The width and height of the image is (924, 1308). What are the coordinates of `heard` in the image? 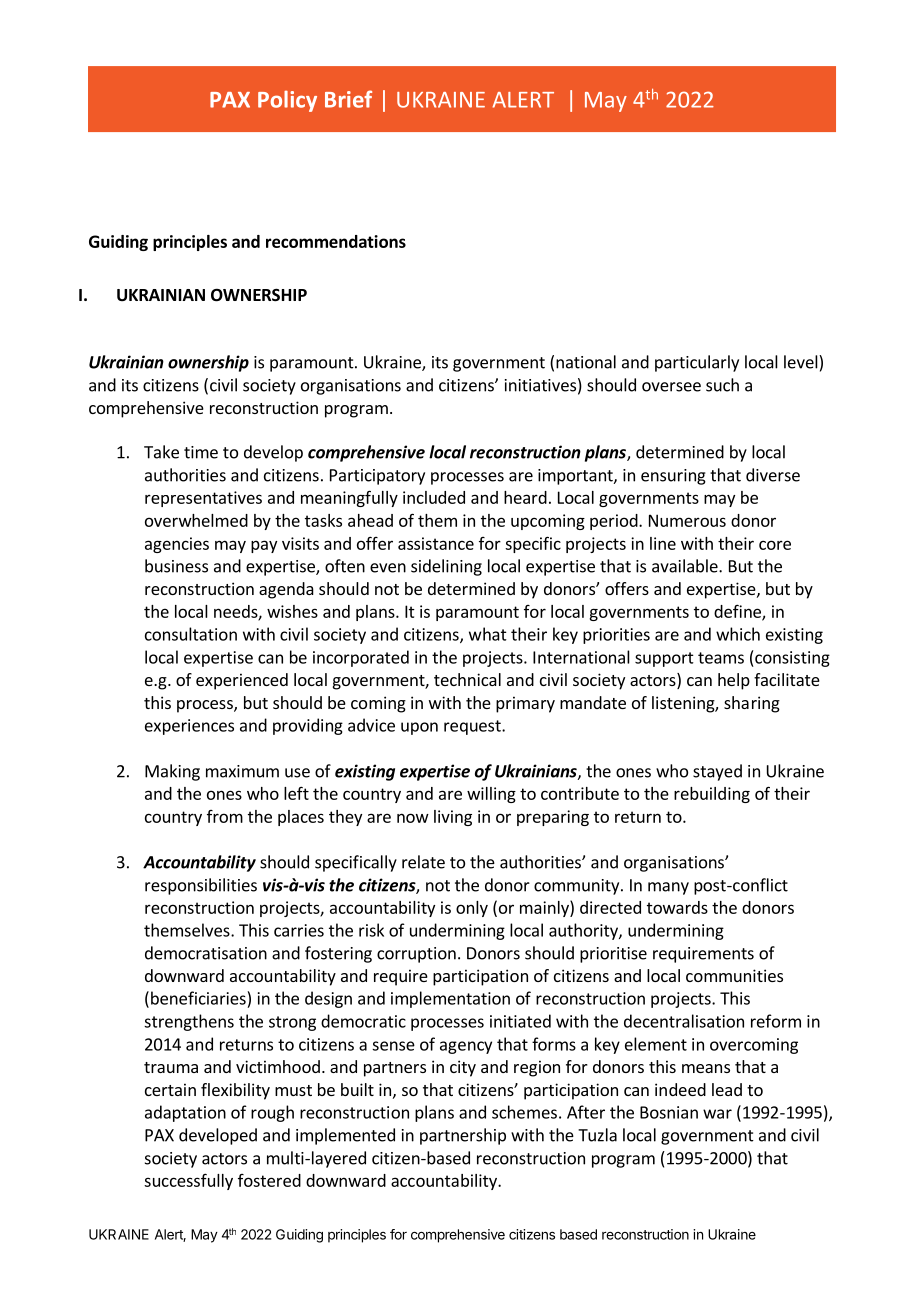 It's located at (525, 497).
